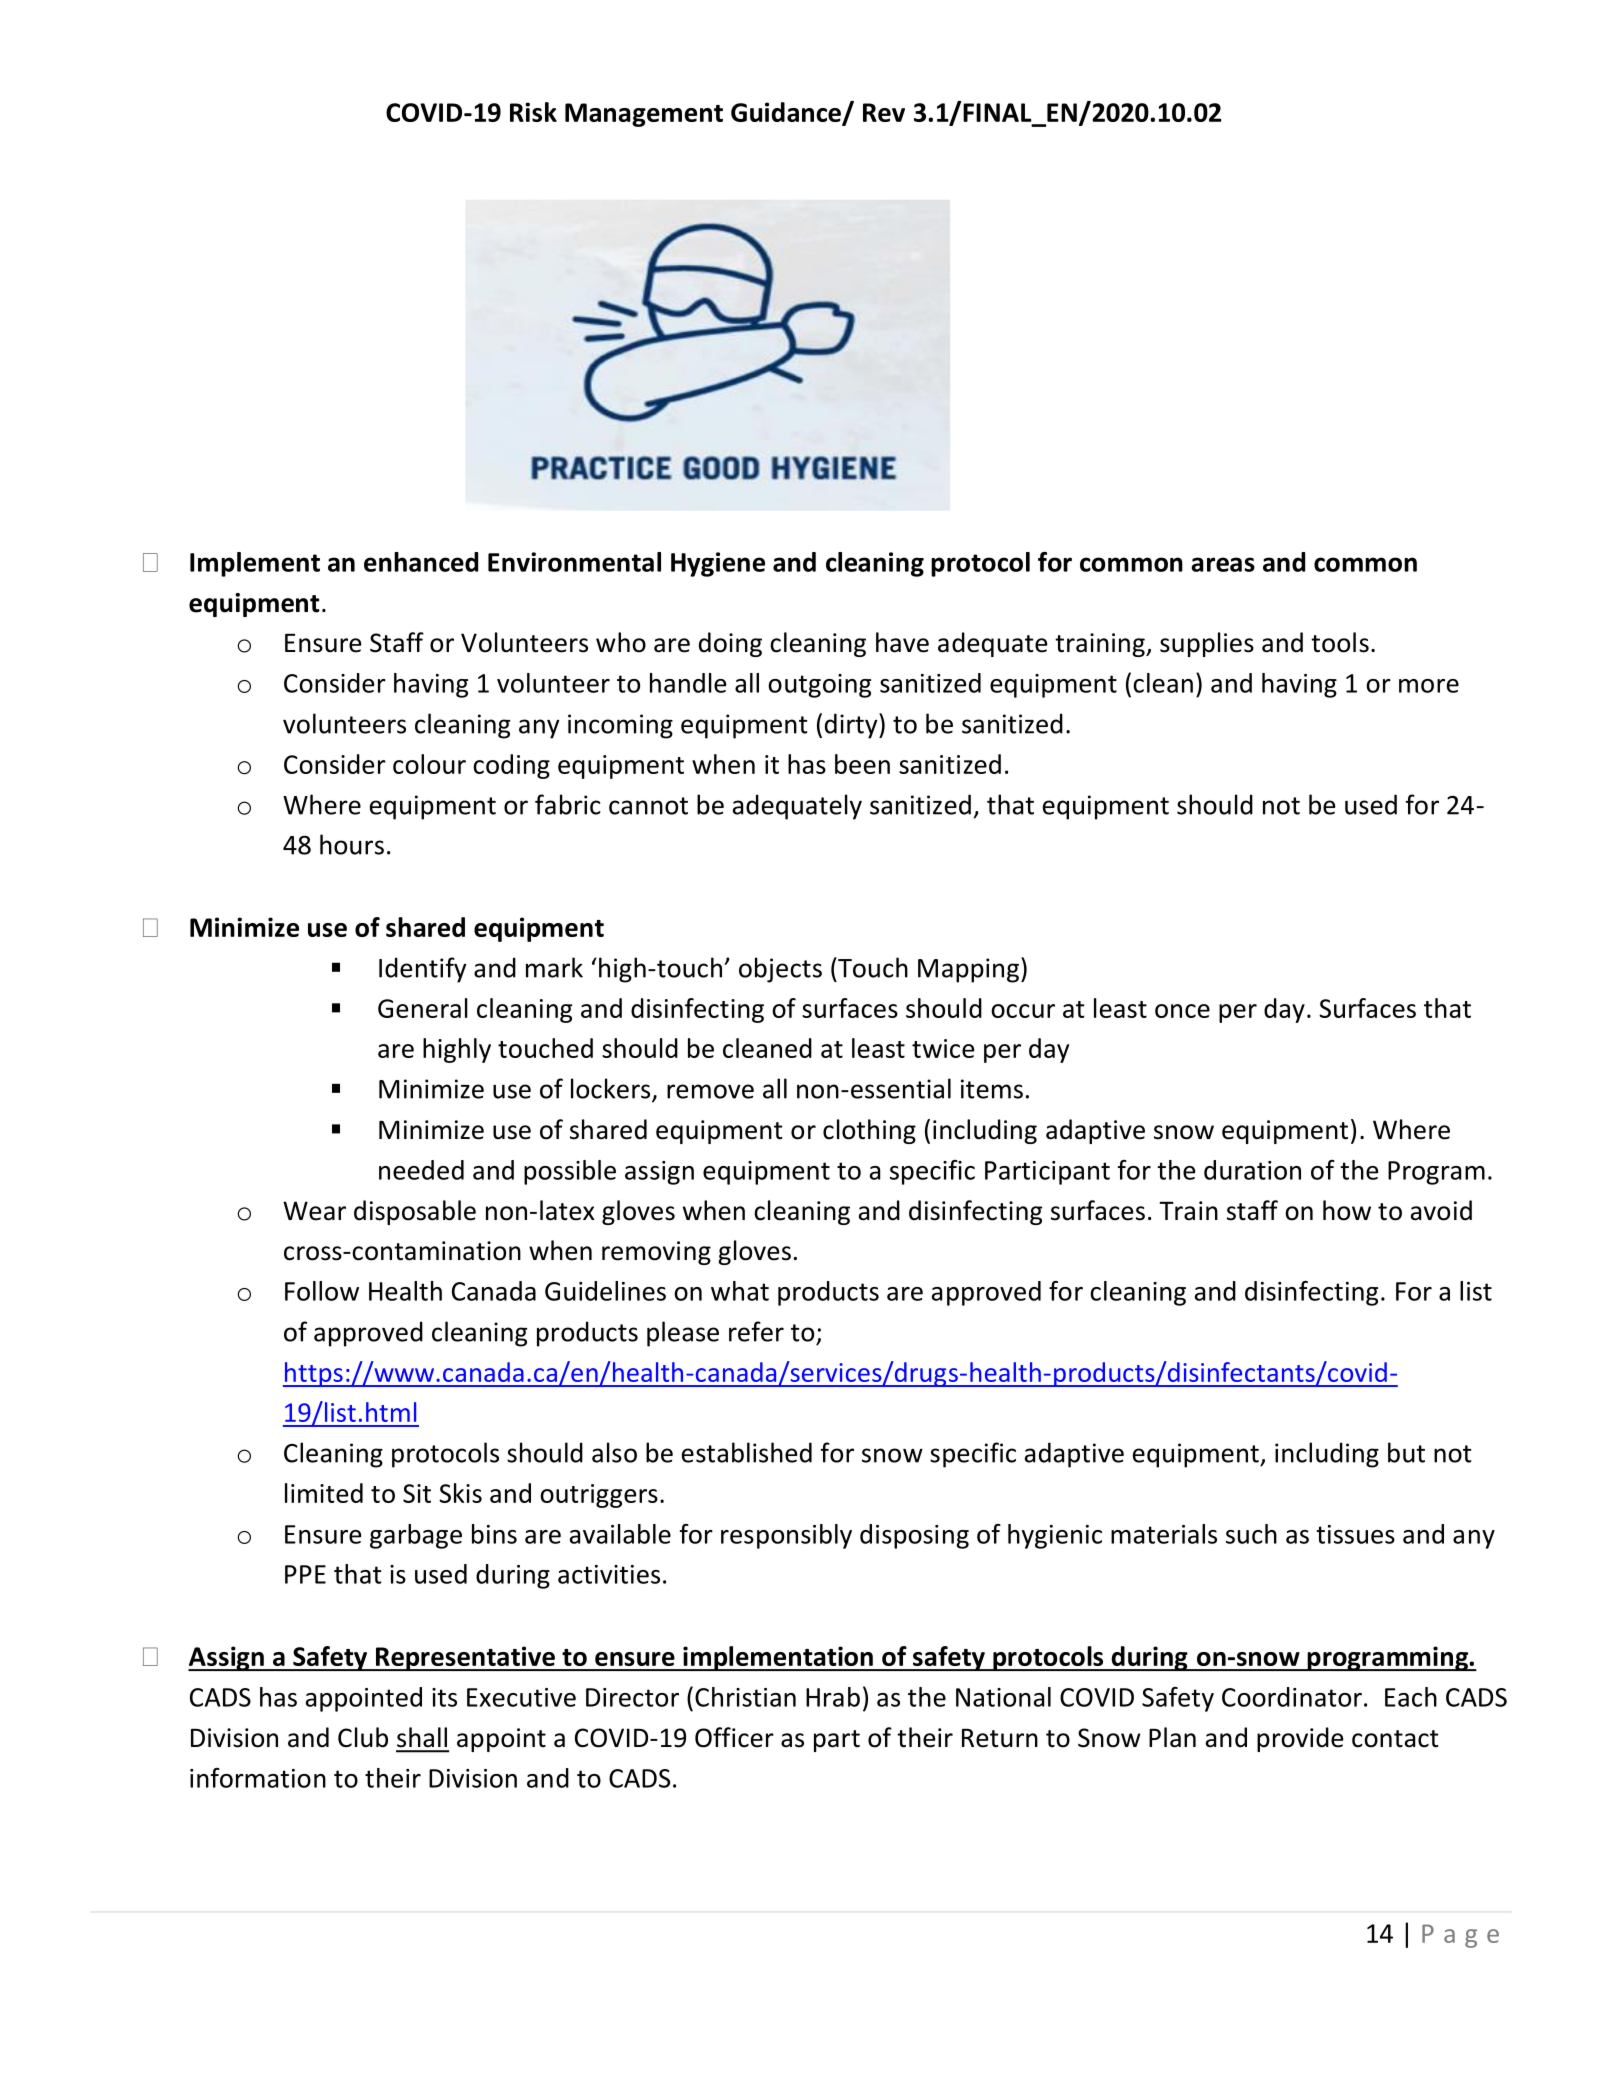 This screenshot has width=1602, height=2073. Describe the element at coordinates (884, 112) in the screenshot. I see `Rev` at that location.
